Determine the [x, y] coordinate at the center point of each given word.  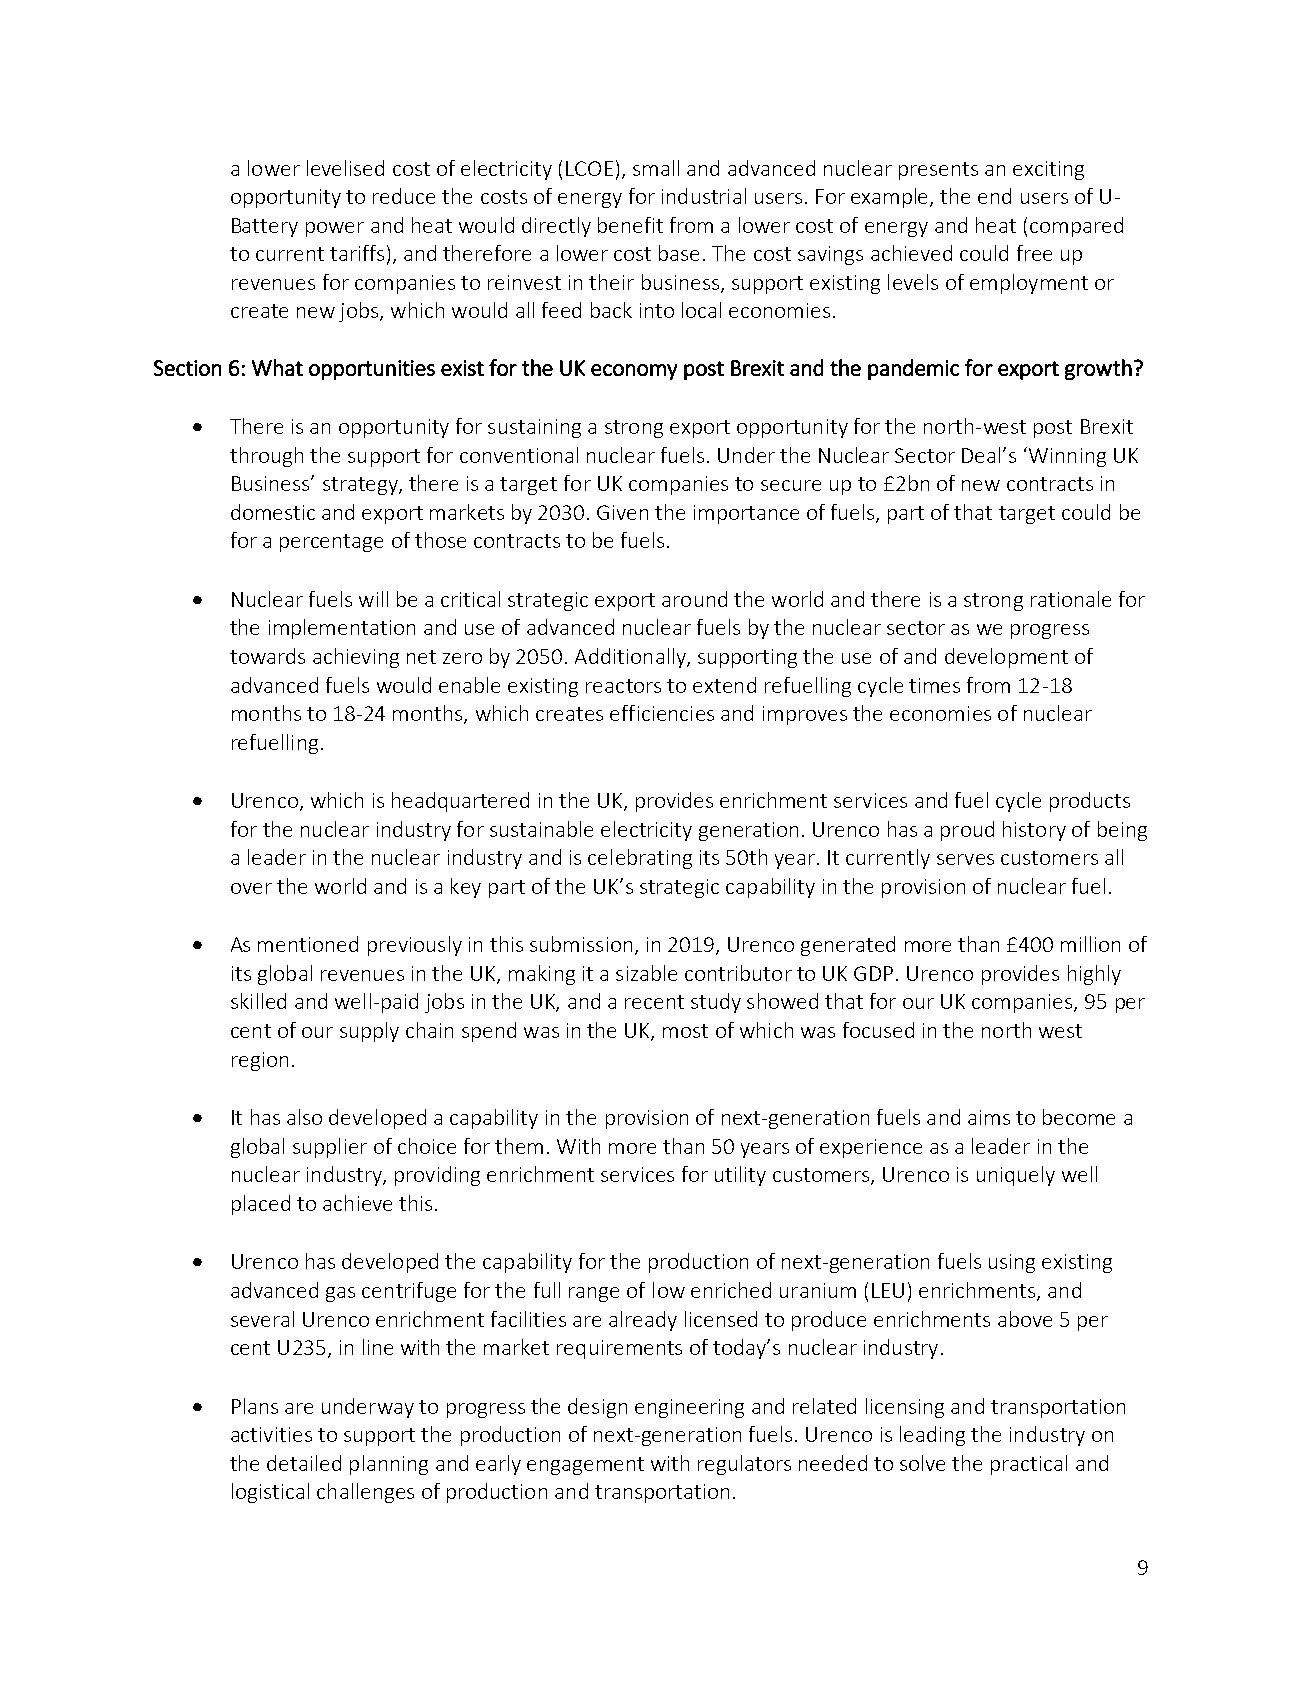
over [251, 888]
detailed [304, 1463]
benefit [630, 225]
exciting [1048, 170]
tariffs [357, 253]
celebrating [640, 859]
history [1034, 831]
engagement [585, 1466]
